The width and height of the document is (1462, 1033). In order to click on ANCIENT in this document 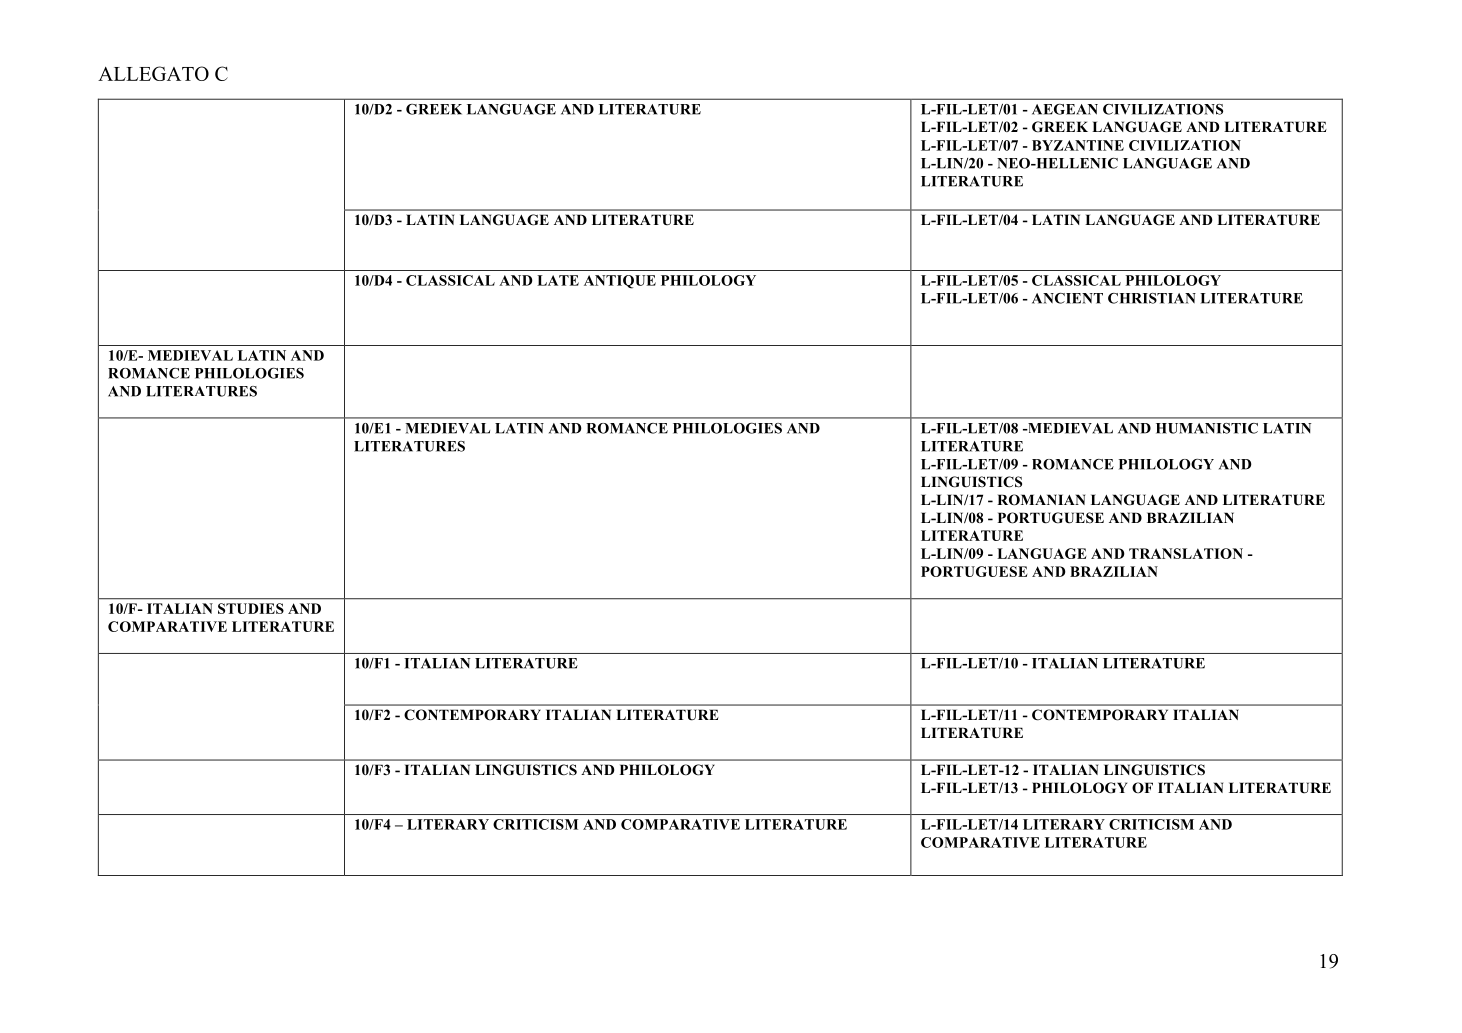, I will do `click(1067, 298)`.
